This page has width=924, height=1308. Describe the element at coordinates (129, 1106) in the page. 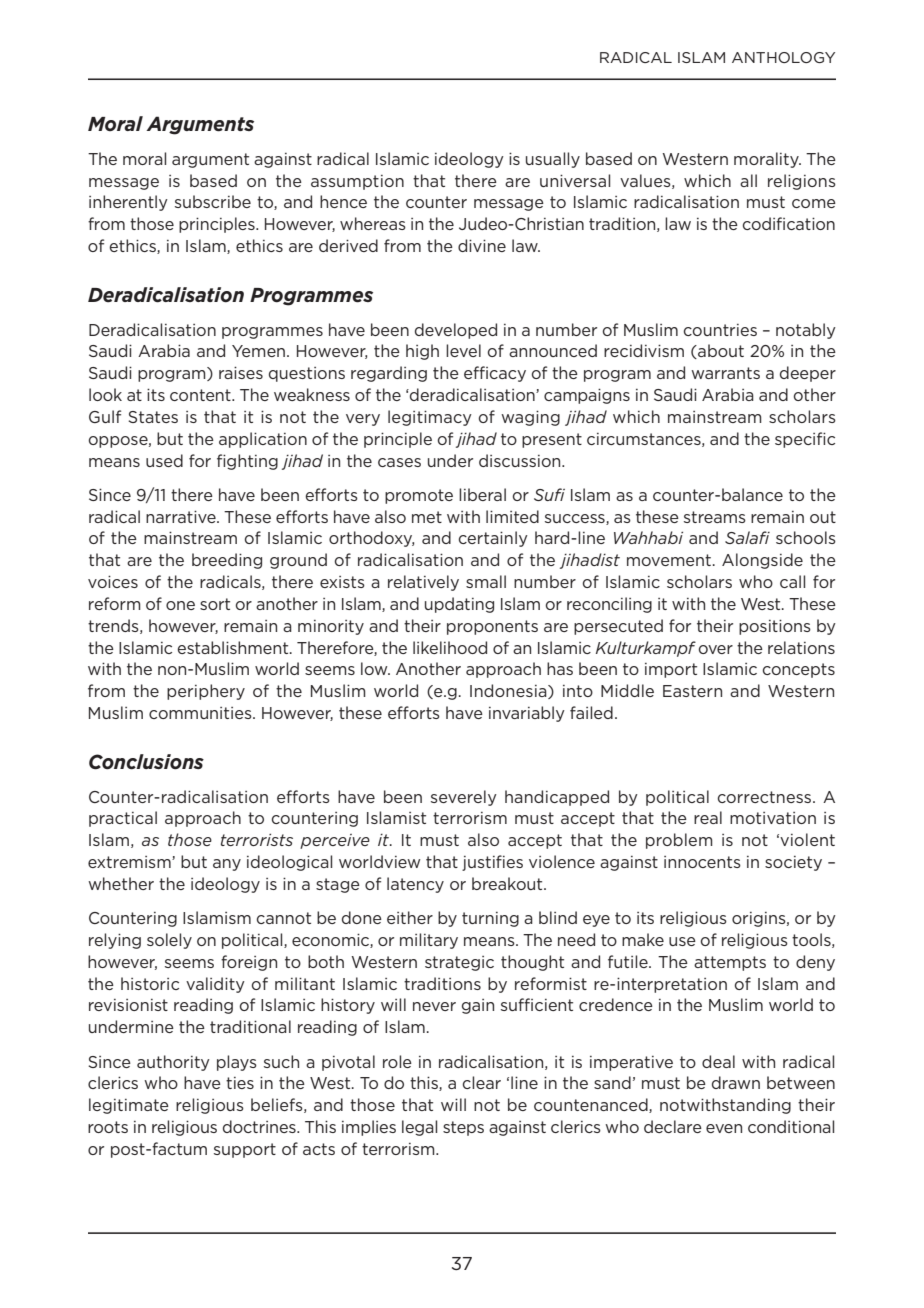

I see `legitimate` at that location.
